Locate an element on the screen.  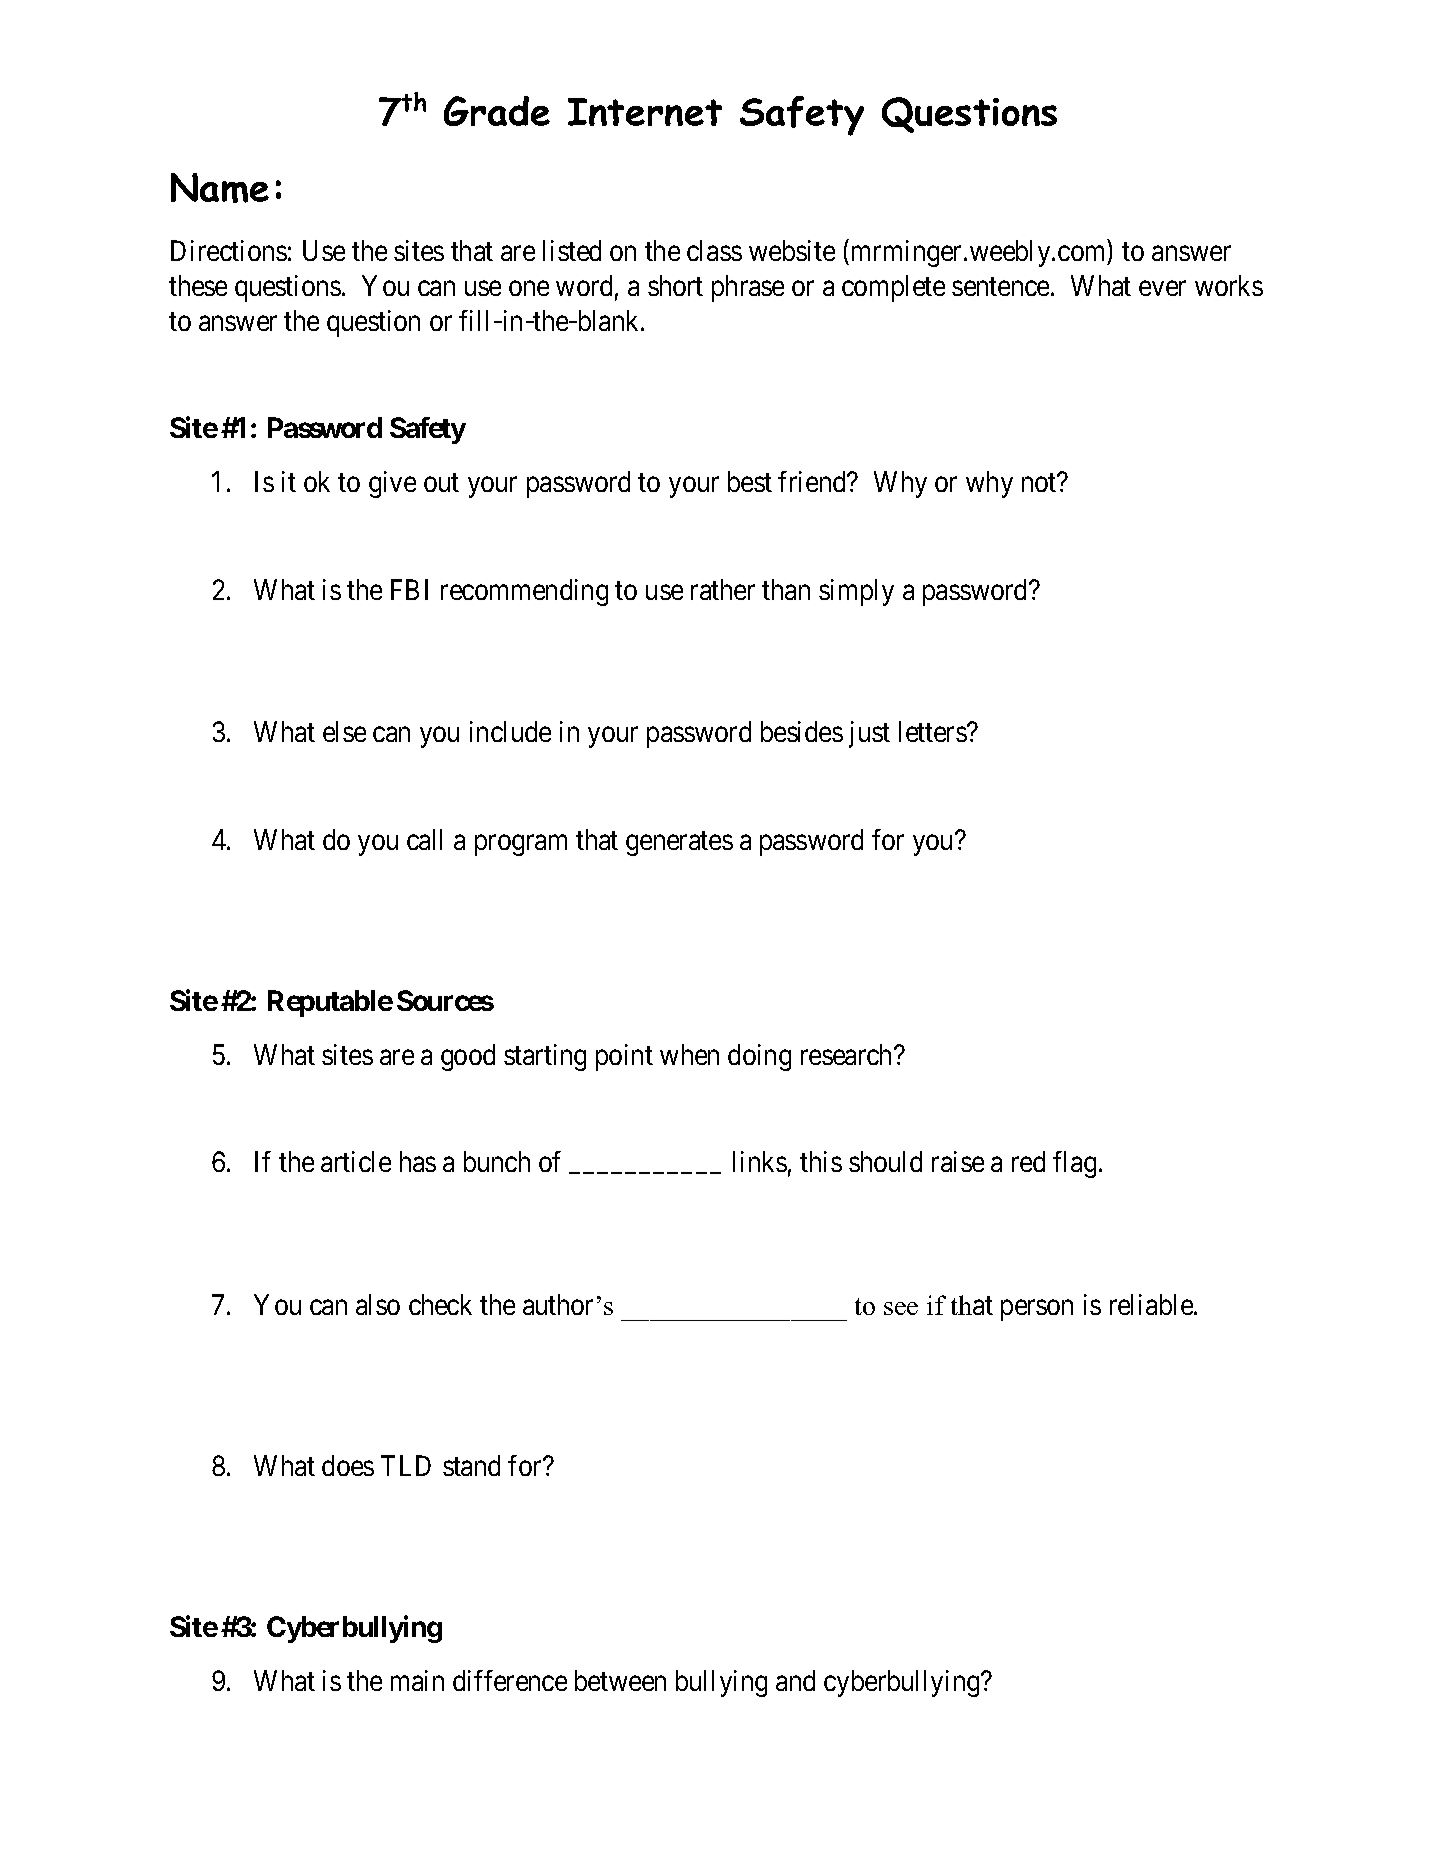
Internet is located at coordinates (645, 112).
